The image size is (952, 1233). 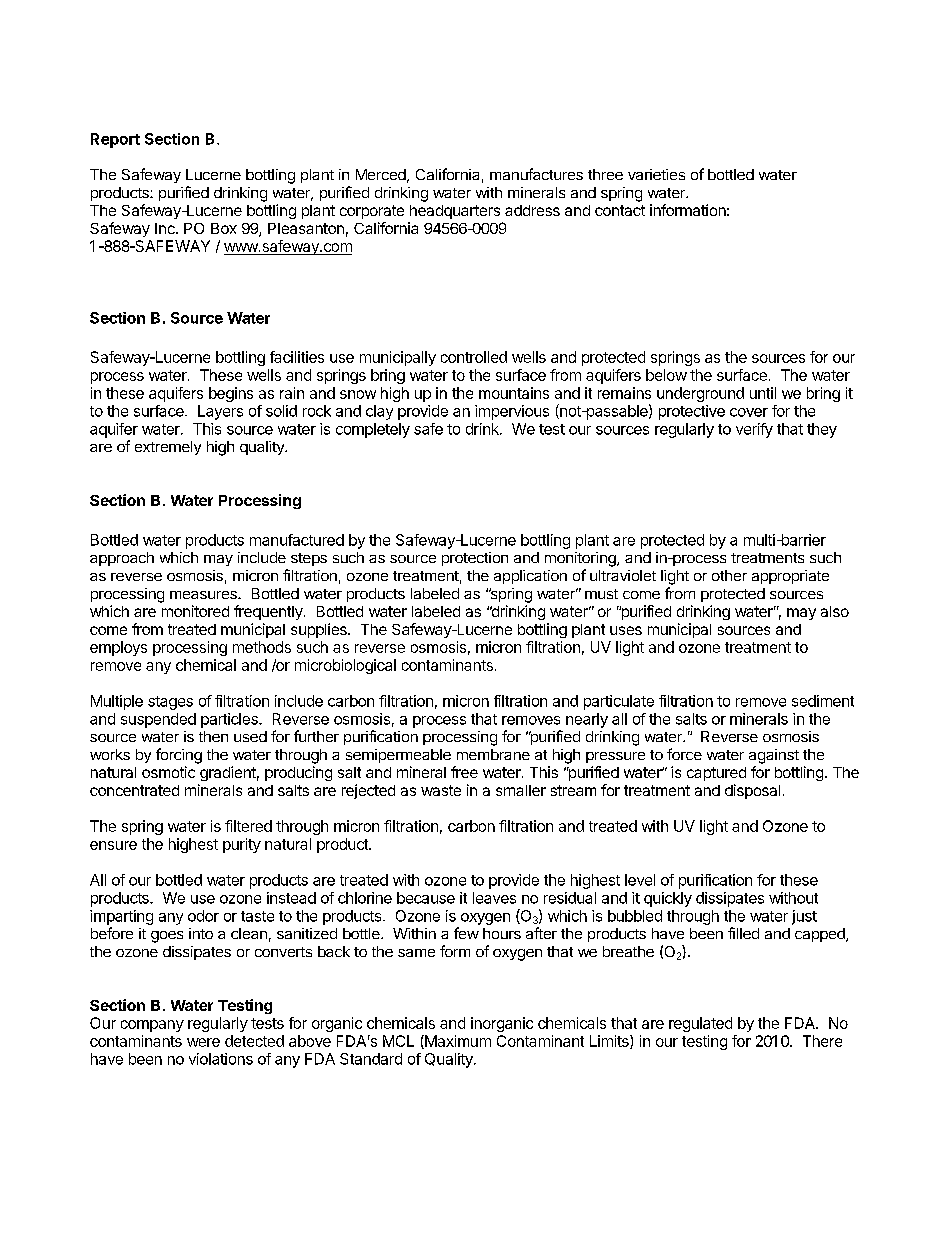 I want to click on manufactures, so click(x=536, y=174).
